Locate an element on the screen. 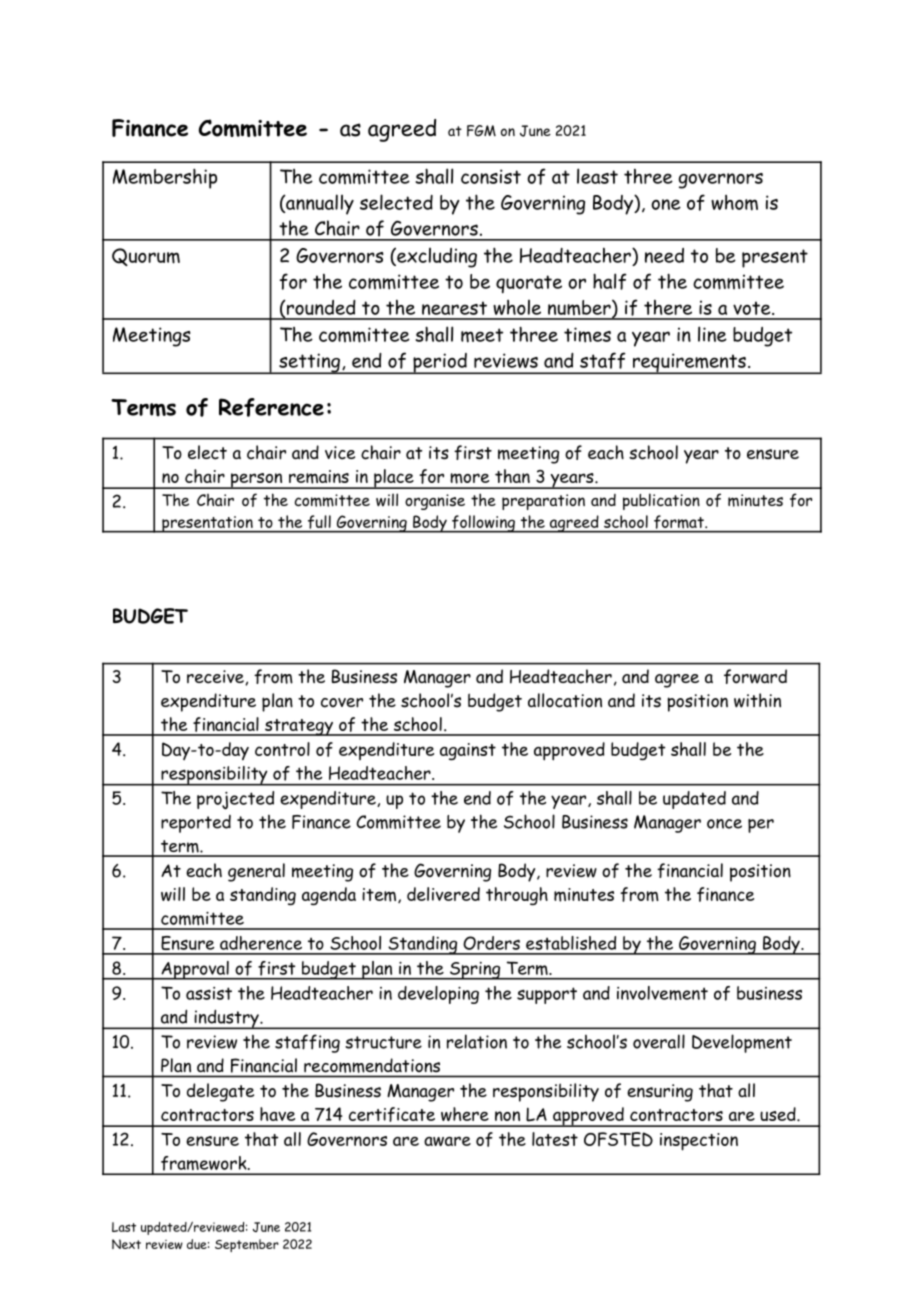 The height and width of the screenshot is (1307, 924). aware is located at coordinates (447, 1141).
